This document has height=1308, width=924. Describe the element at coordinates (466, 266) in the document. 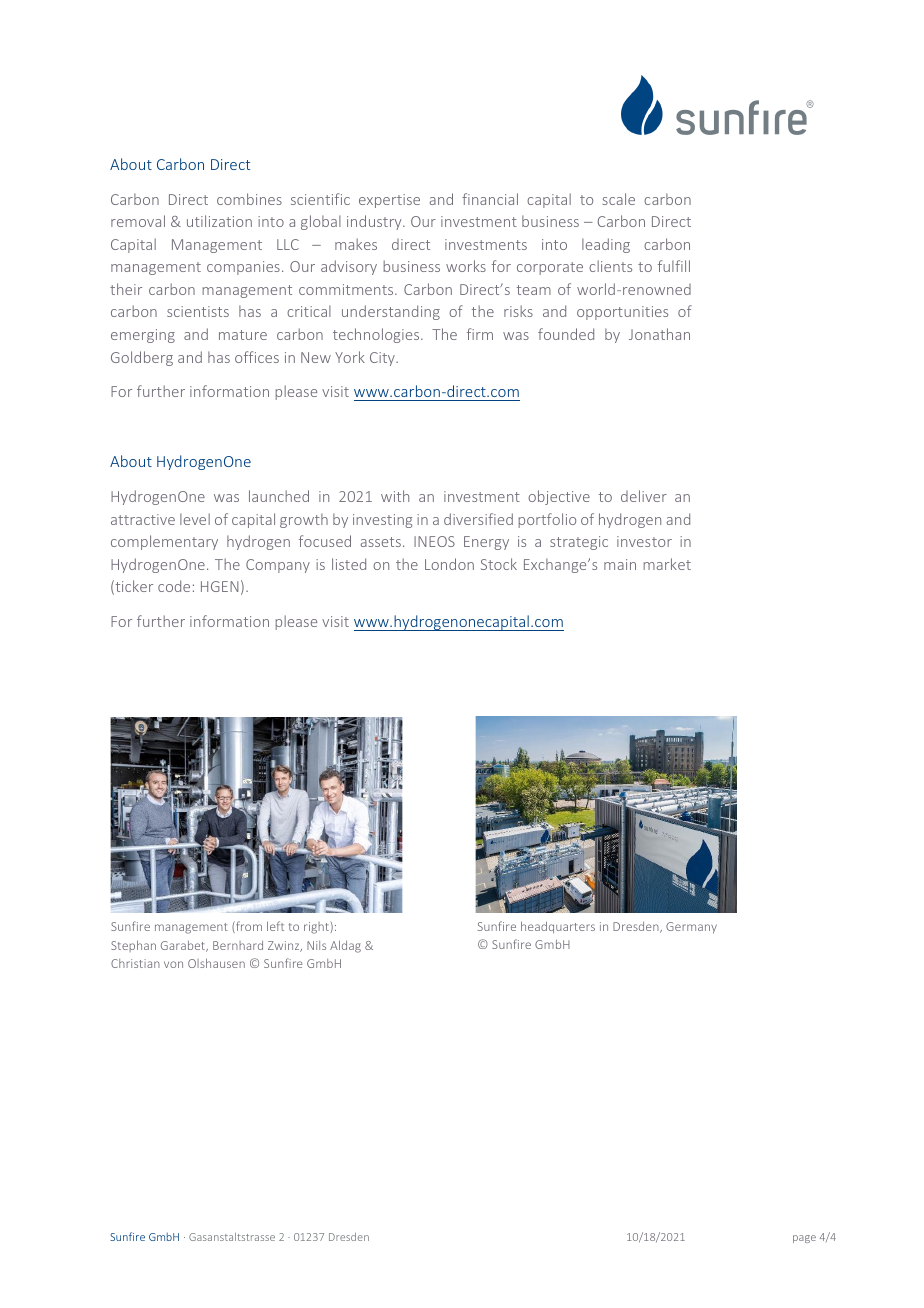

I see `works` at that location.
